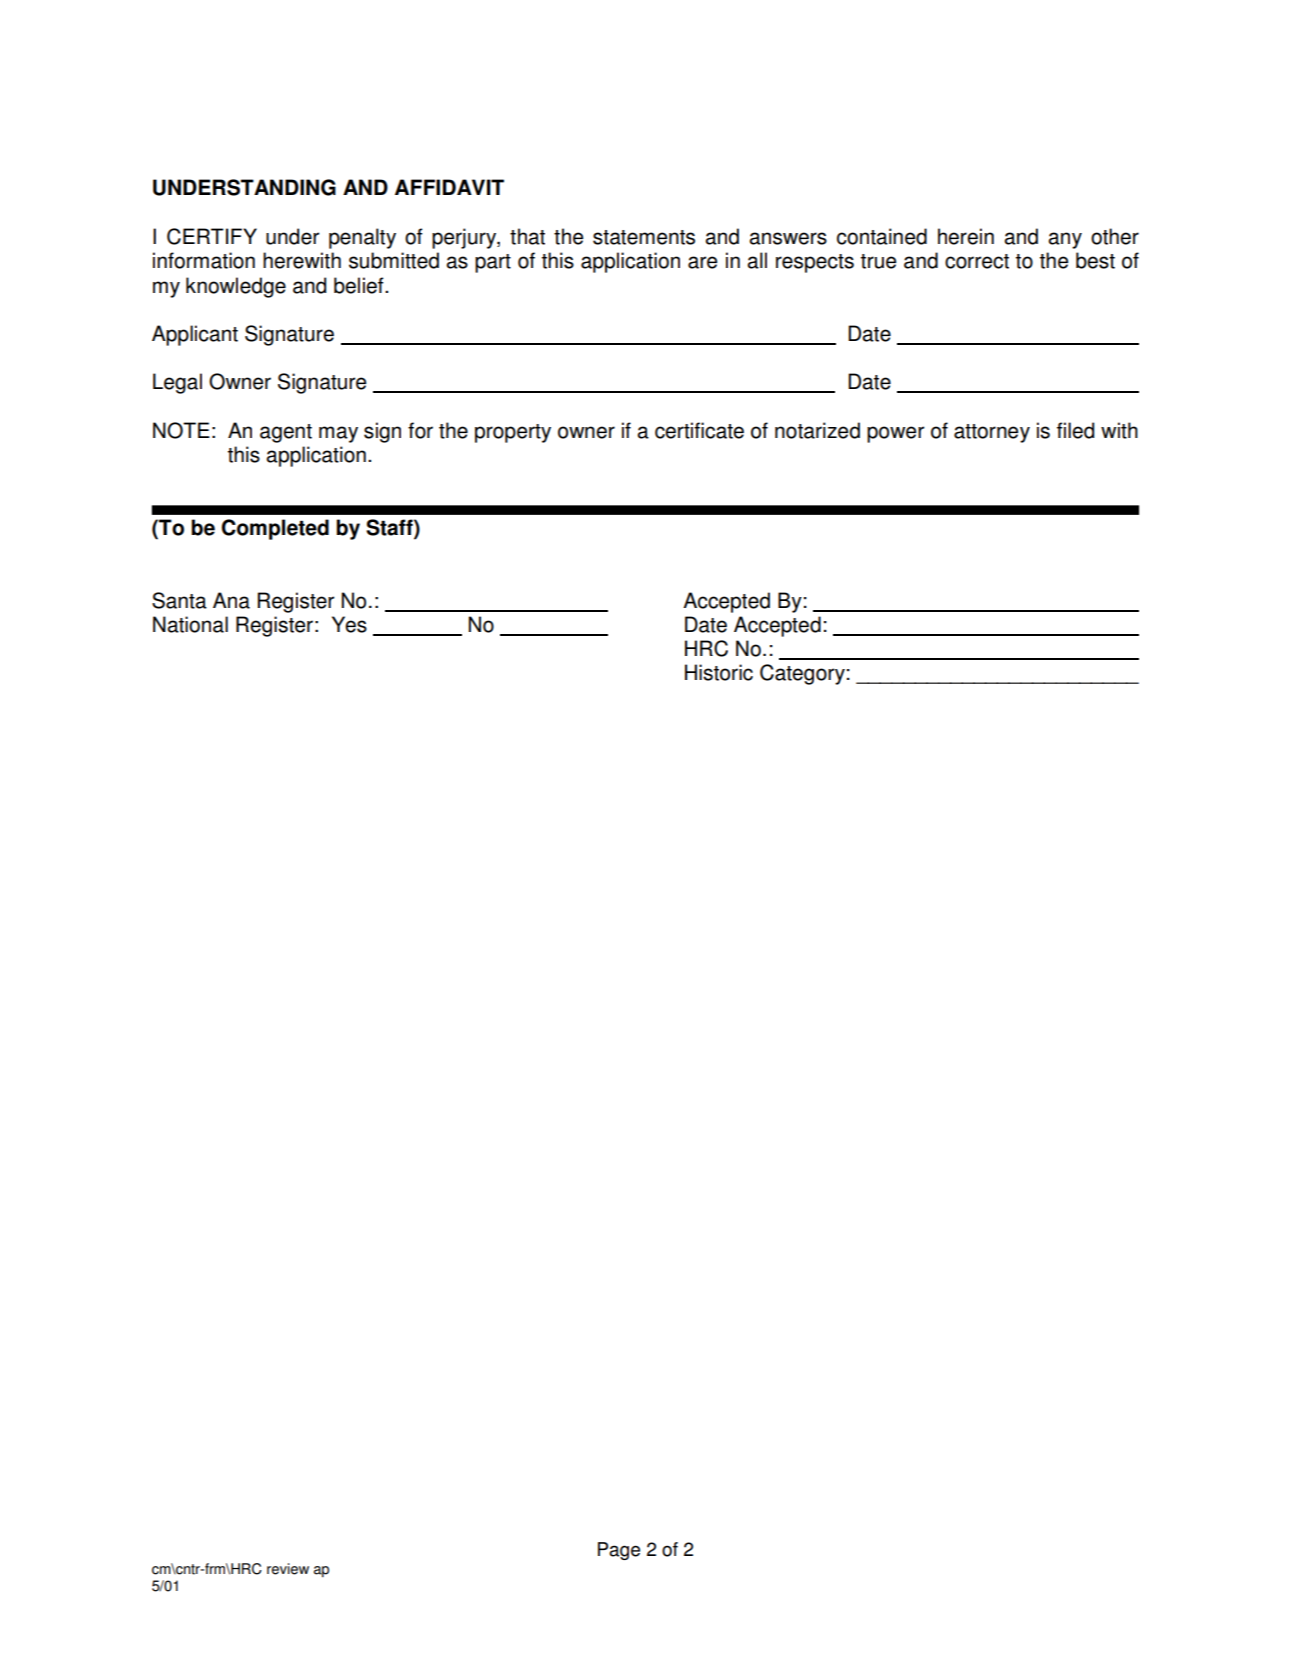  What do you see at coordinates (1075, 430) in the screenshot?
I see `filed` at bounding box center [1075, 430].
